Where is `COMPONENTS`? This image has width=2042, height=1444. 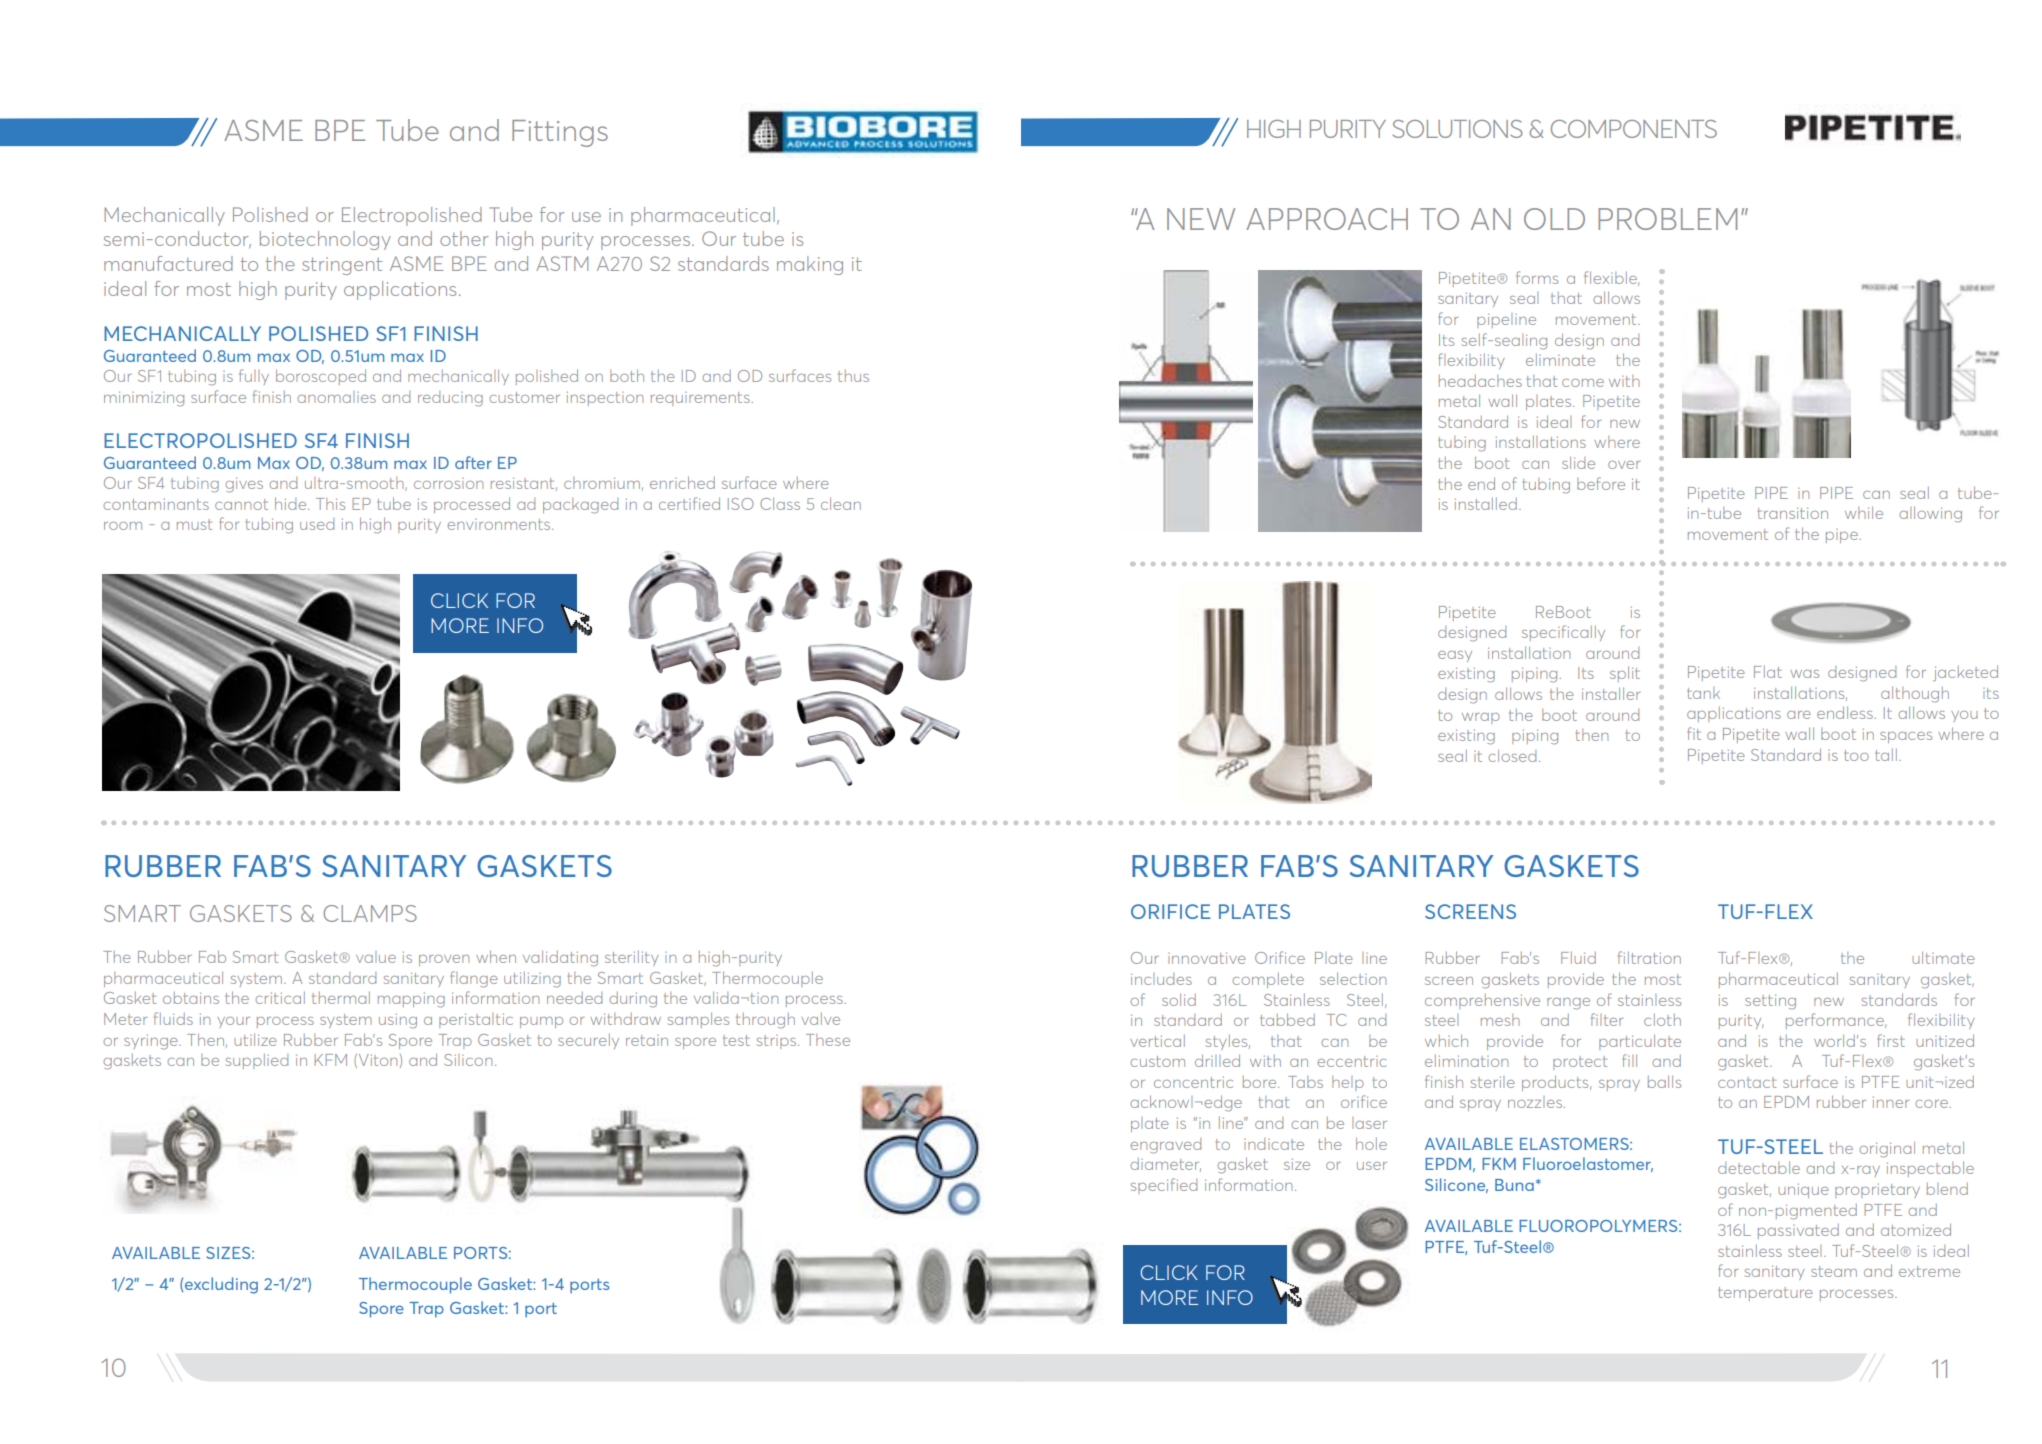 COMPONENTS is located at coordinates (1634, 129).
